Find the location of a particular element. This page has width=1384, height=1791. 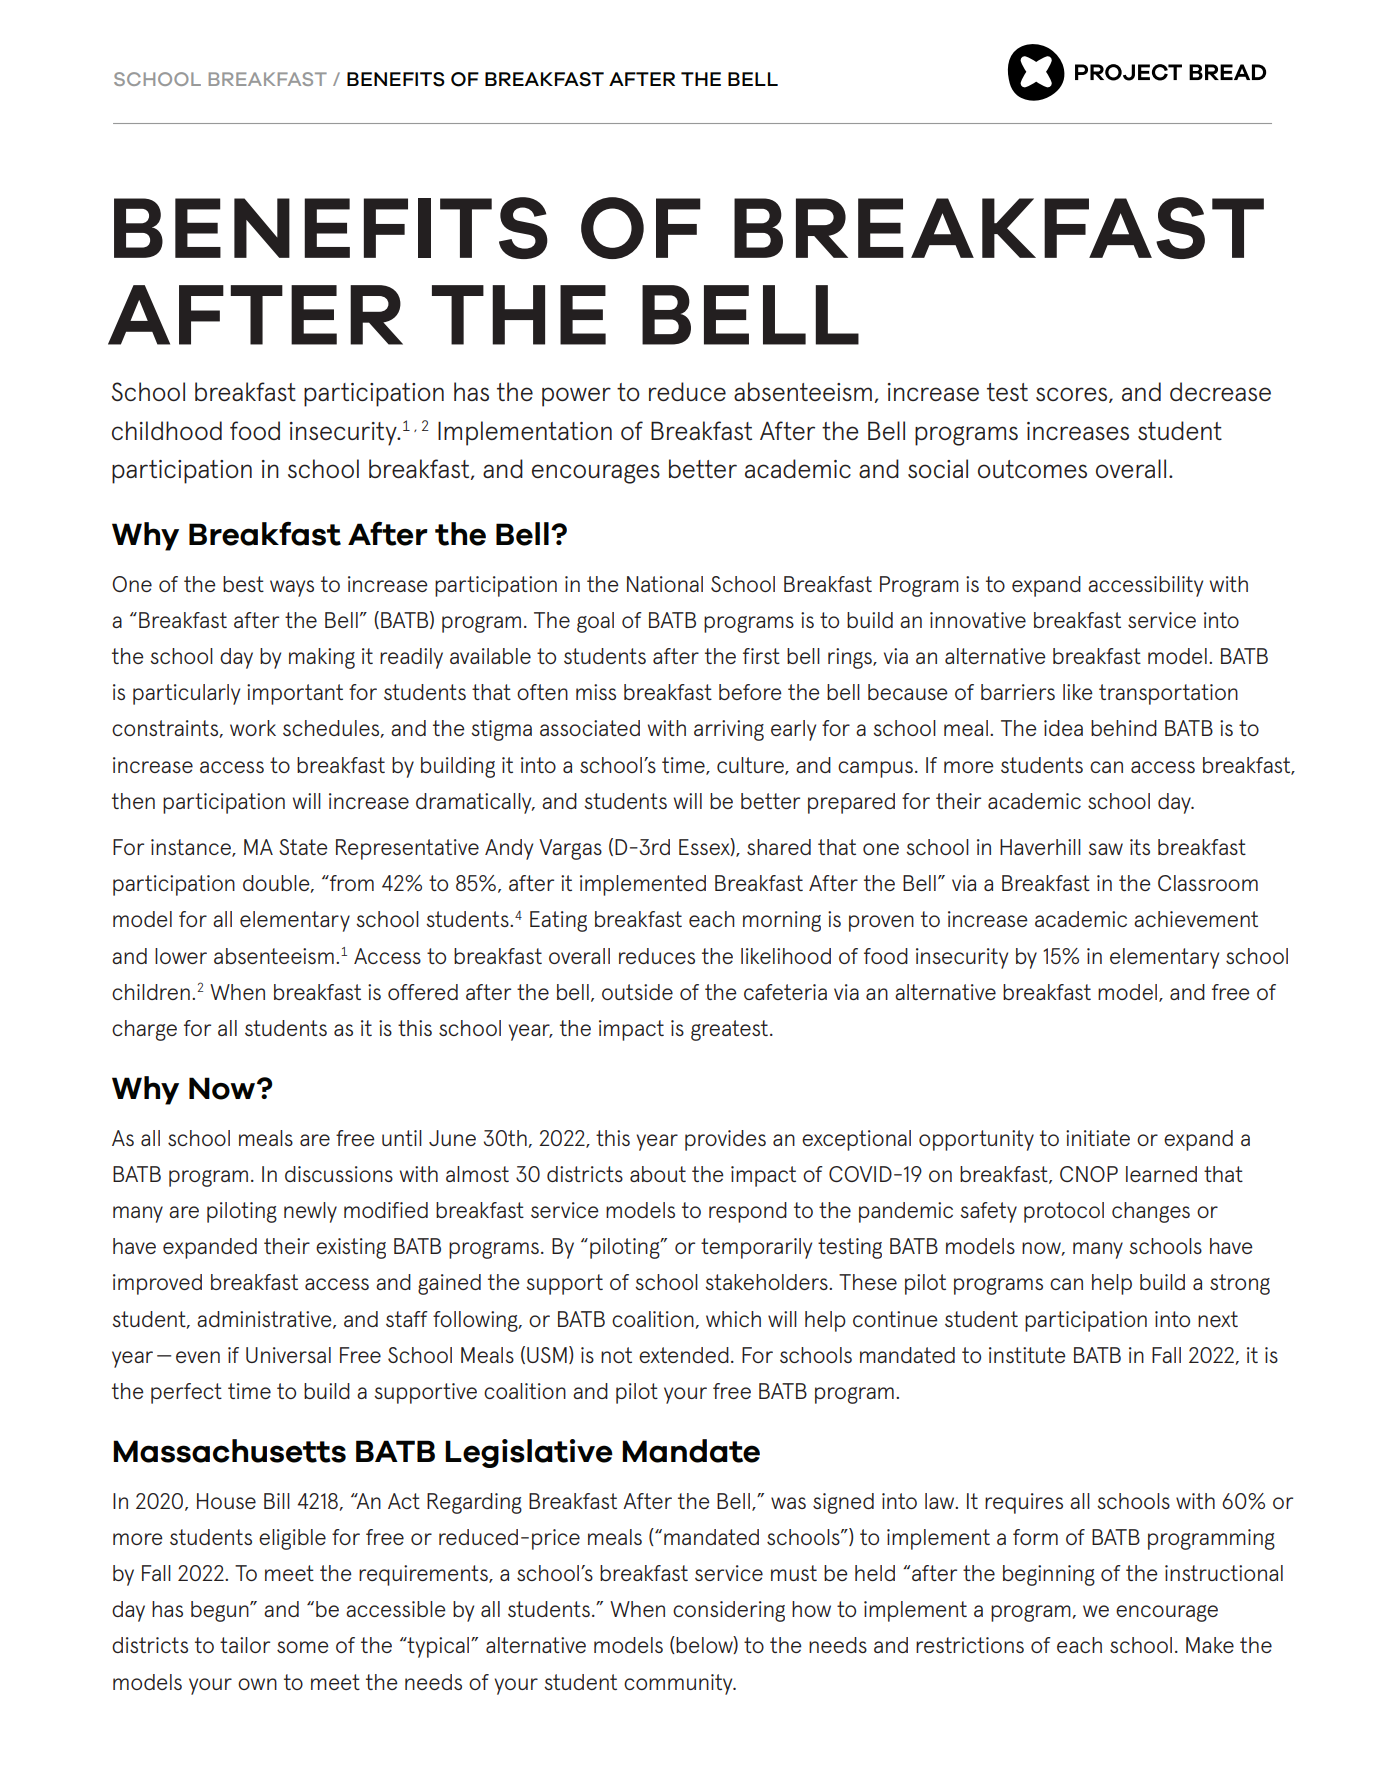

outside is located at coordinates (637, 992).
